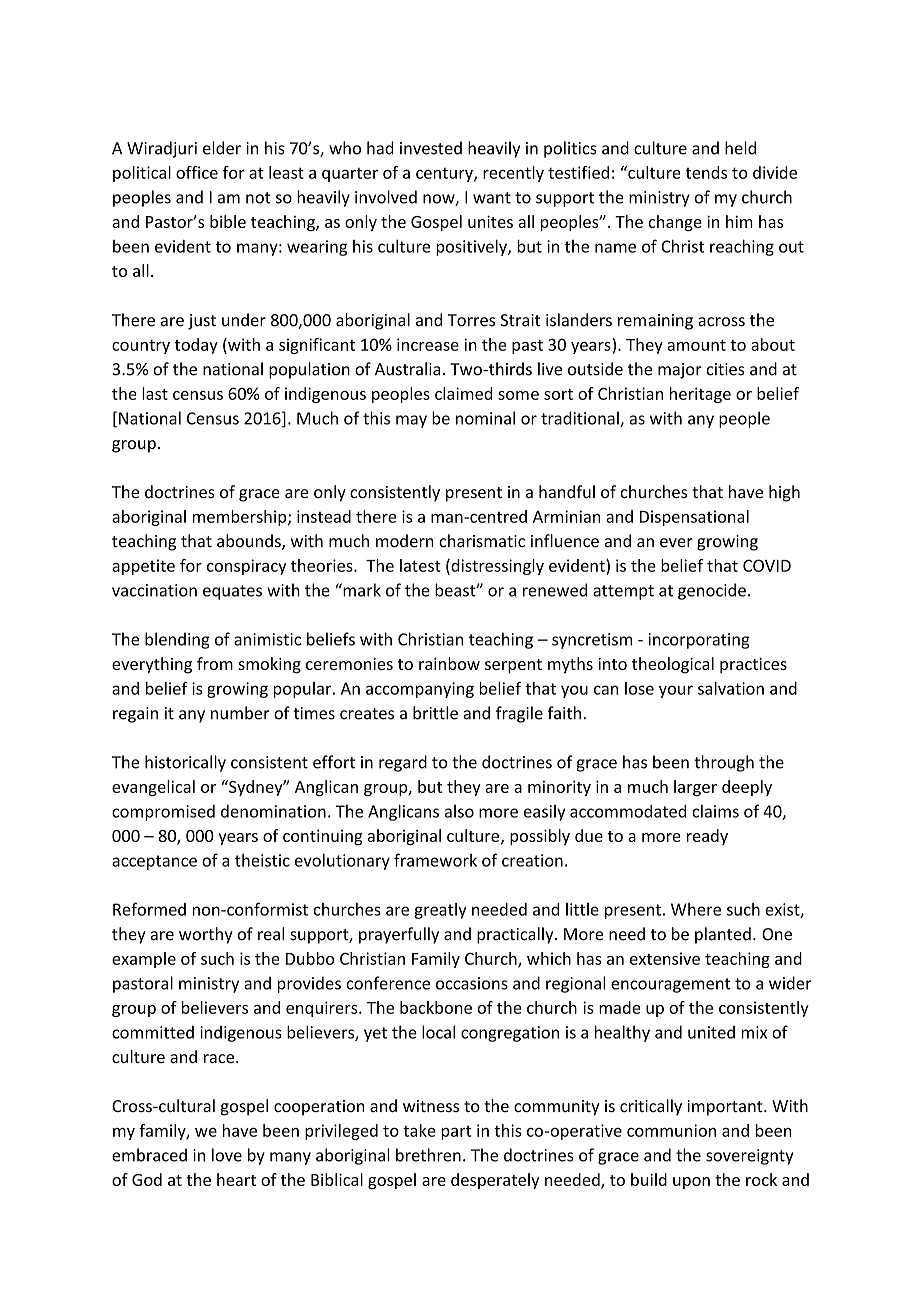 This image has height=1308, width=924. I want to click on want, so click(492, 198).
